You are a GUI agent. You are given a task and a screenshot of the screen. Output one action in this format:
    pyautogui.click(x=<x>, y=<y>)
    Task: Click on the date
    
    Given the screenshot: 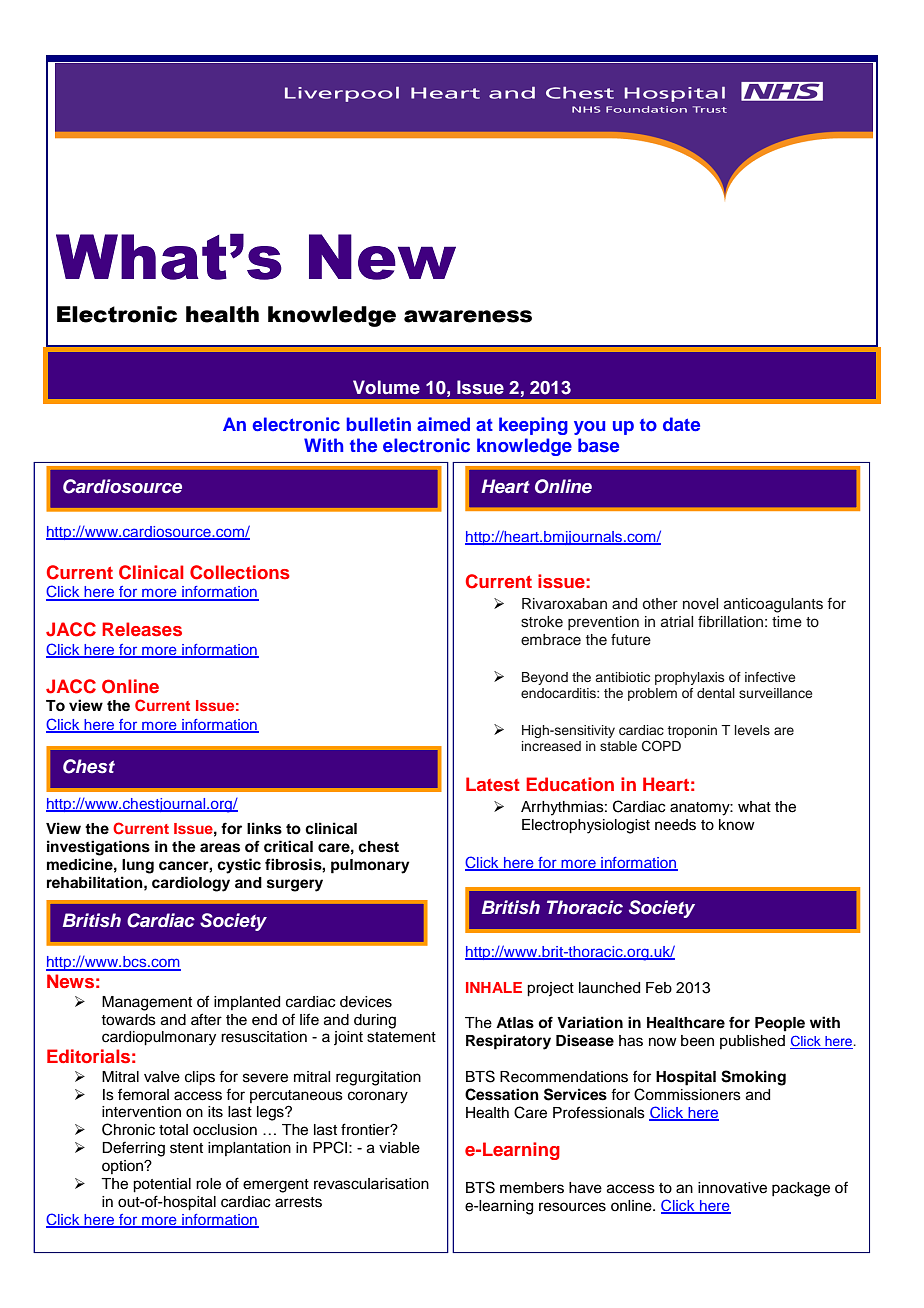 What is the action you would take?
    pyautogui.click(x=681, y=424)
